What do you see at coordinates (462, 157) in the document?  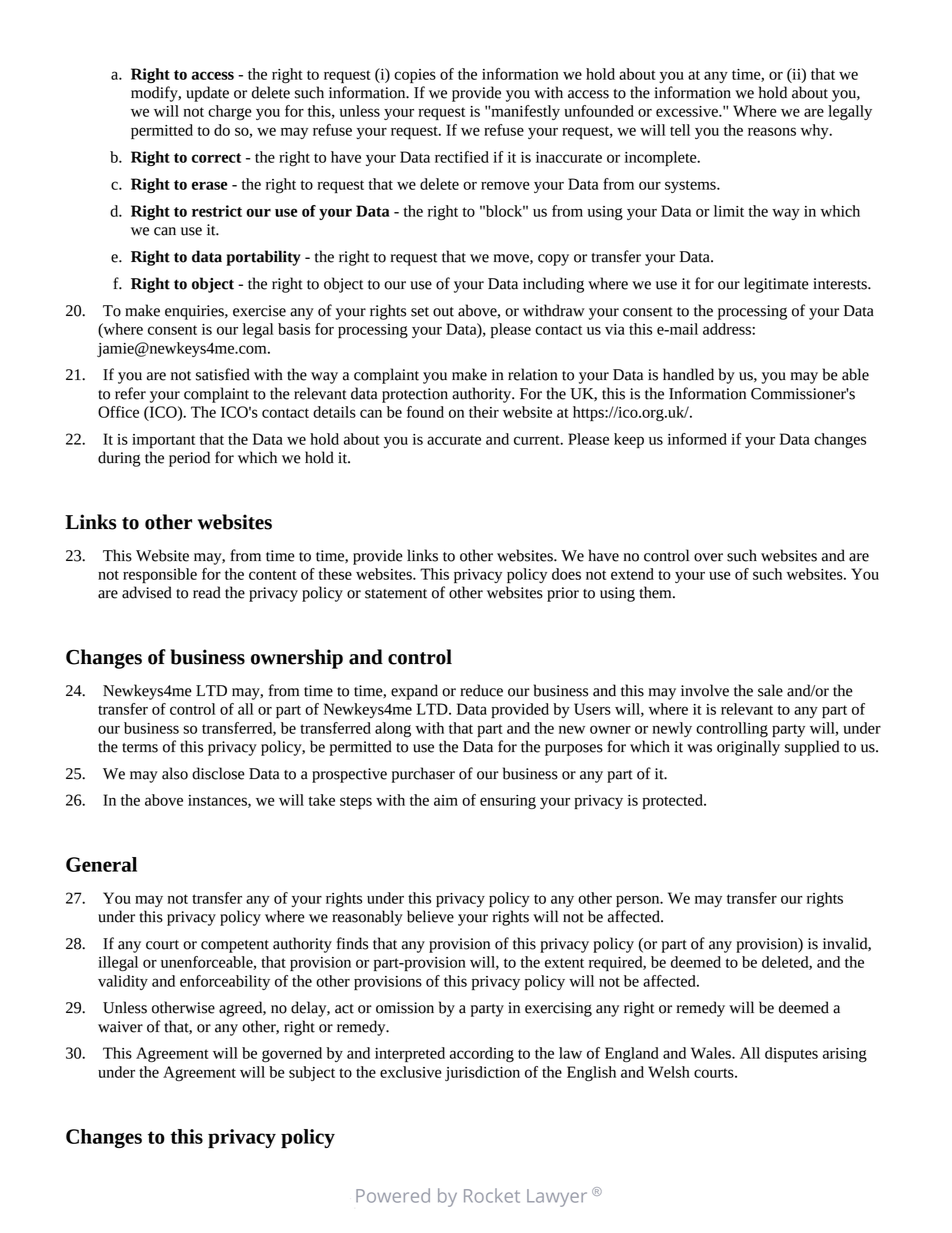 I see `rectified` at bounding box center [462, 157].
